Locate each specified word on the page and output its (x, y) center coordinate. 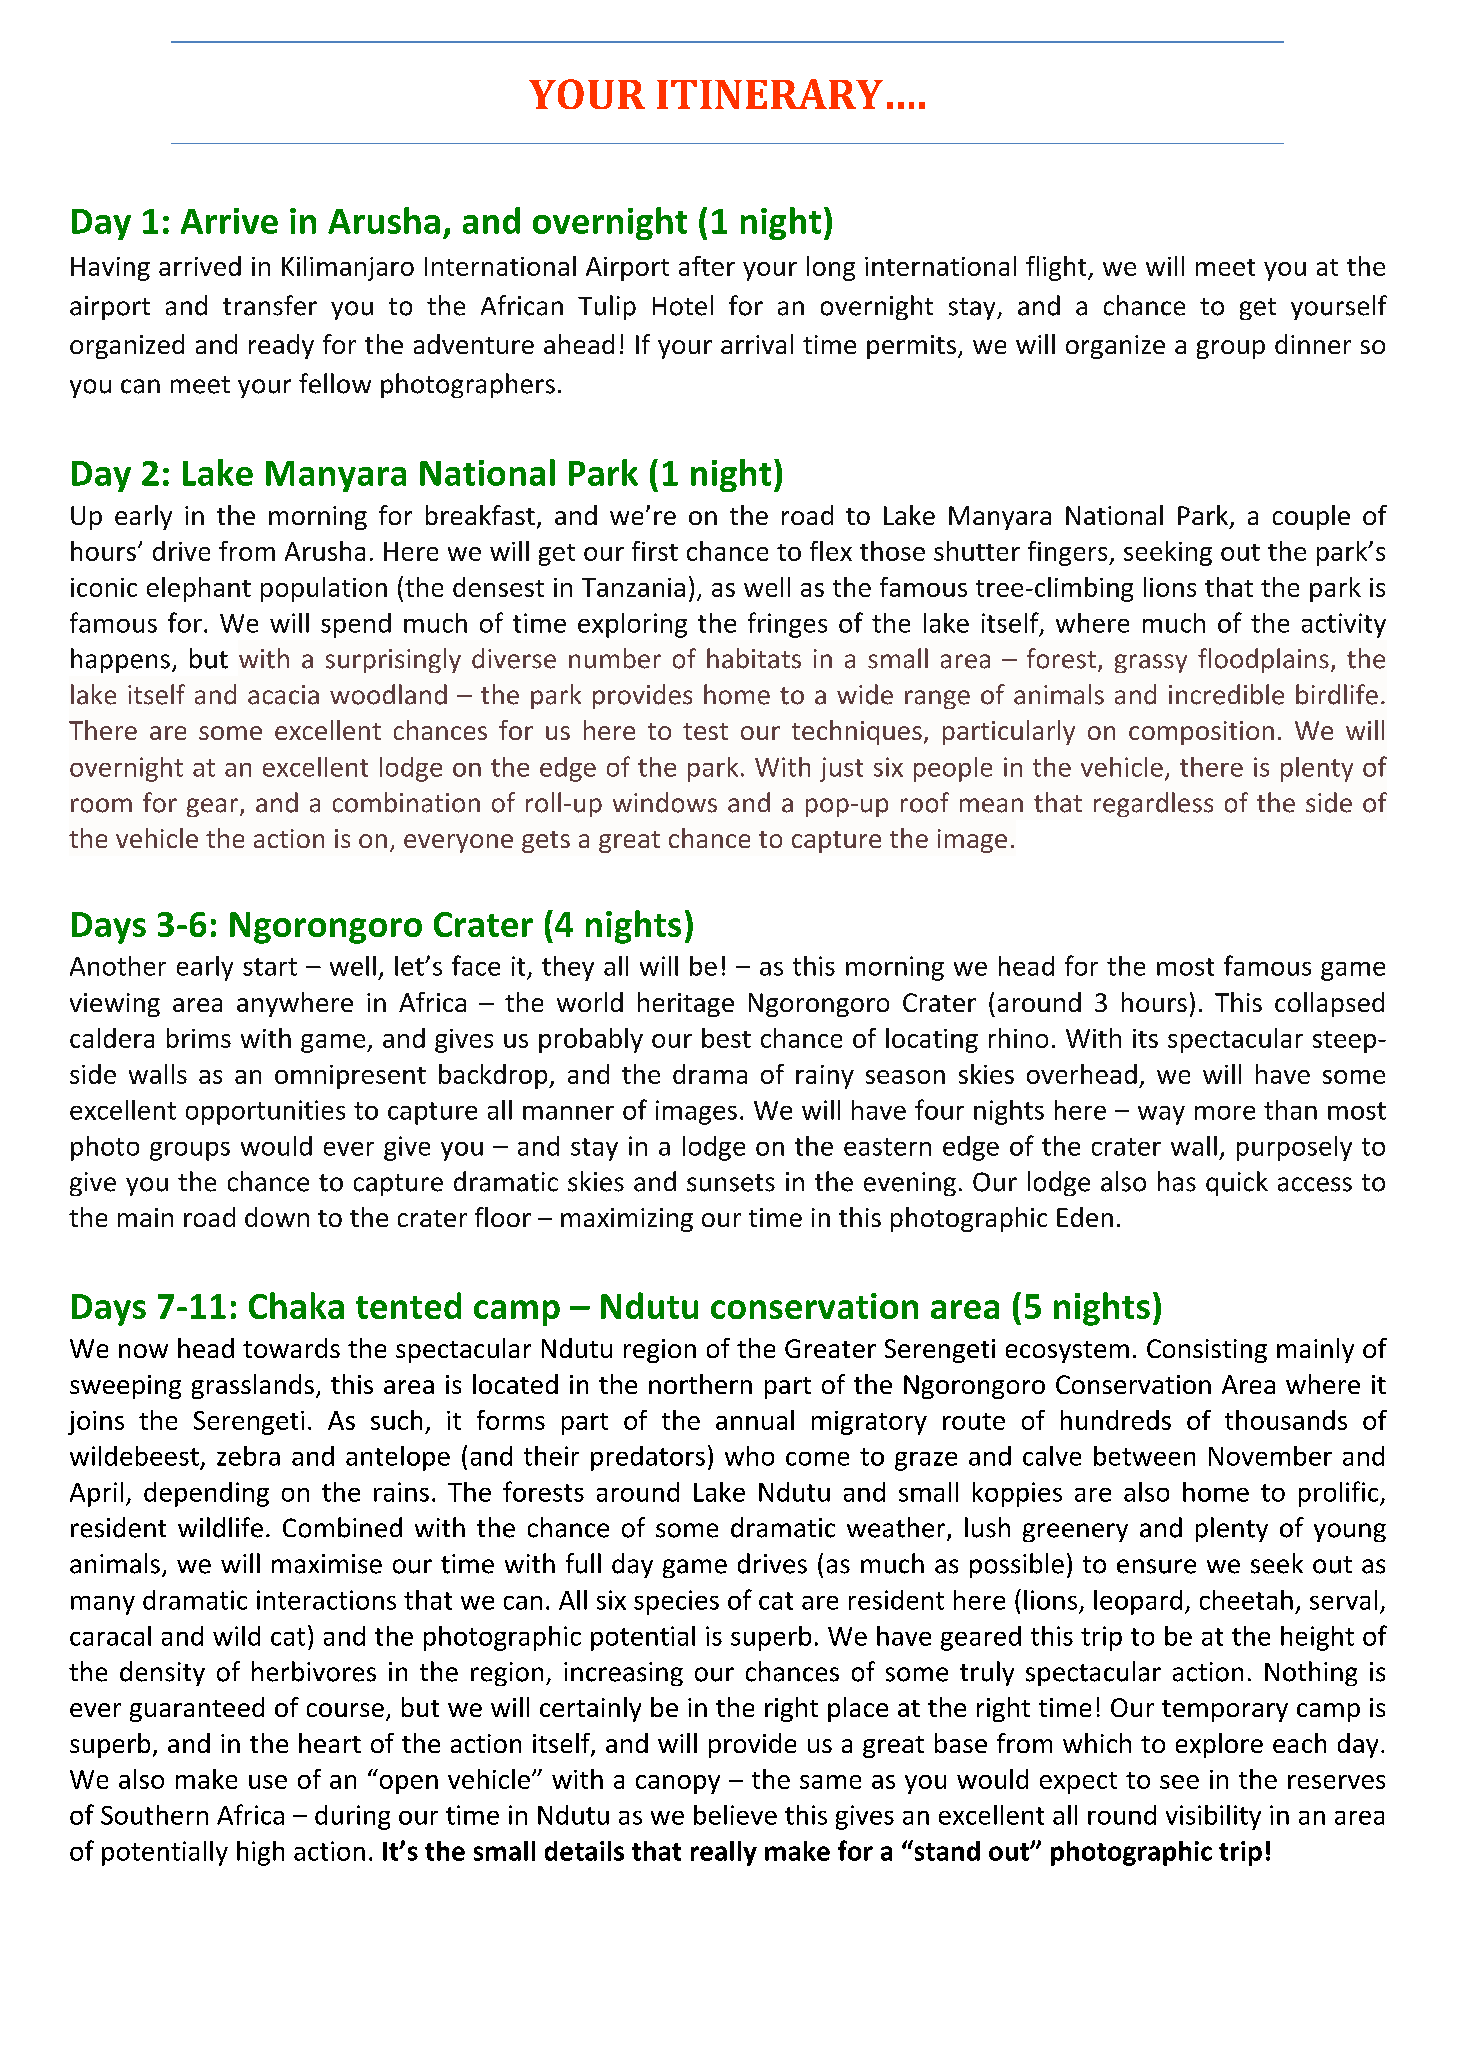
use (268, 1782)
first (655, 551)
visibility (1213, 1817)
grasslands (253, 1386)
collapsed (1329, 1004)
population (324, 589)
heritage (686, 1004)
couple (1311, 517)
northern (700, 1384)
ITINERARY (770, 94)
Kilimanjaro (348, 268)
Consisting (1207, 1351)
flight (1057, 268)
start (270, 967)
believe (735, 1815)
